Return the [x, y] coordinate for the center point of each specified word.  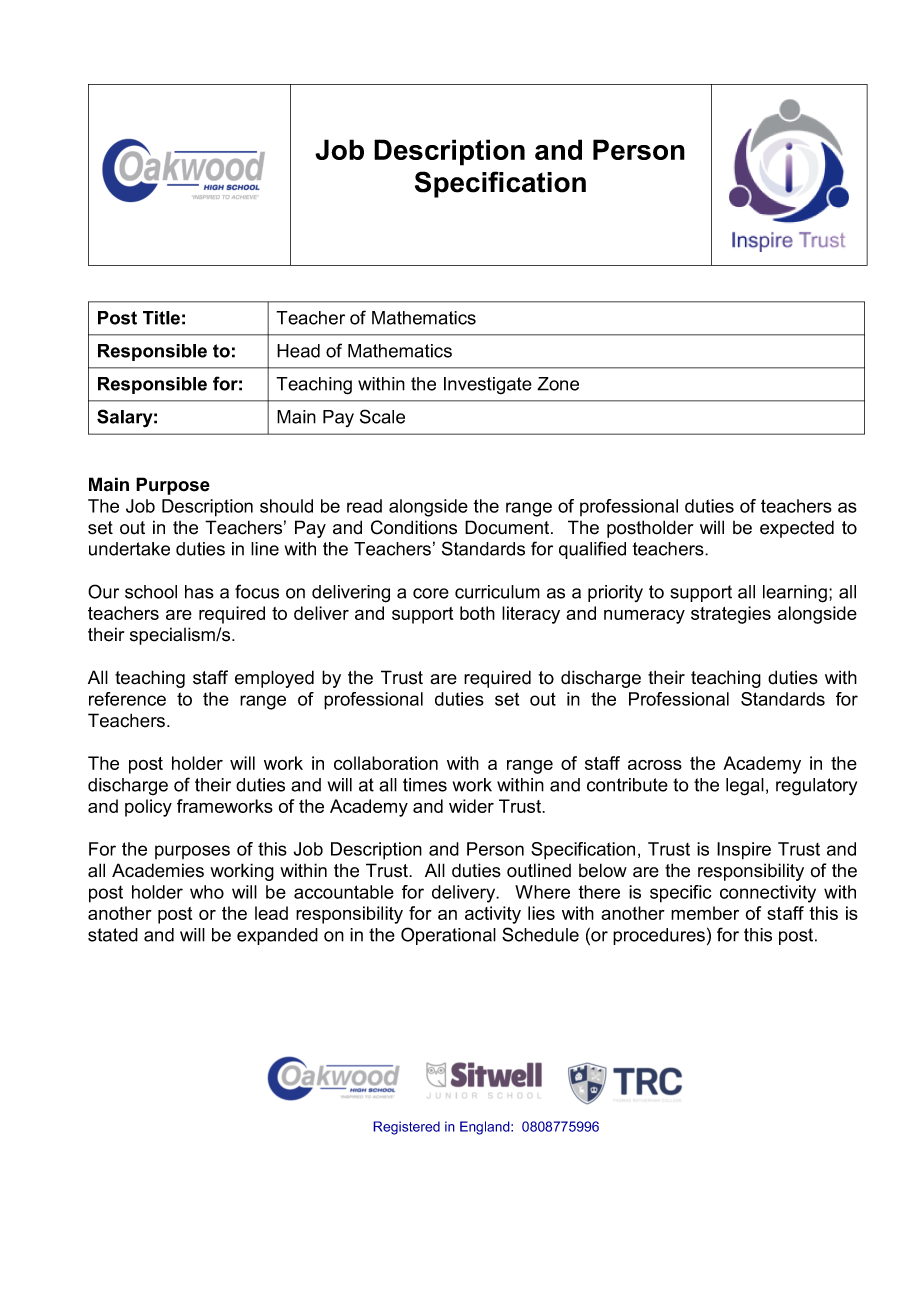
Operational [448, 936]
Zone [558, 384]
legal [745, 787]
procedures [659, 936]
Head [298, 351]
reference [127, 699]
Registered [406, 1128]
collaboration [386, 763]
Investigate [488, 386]
